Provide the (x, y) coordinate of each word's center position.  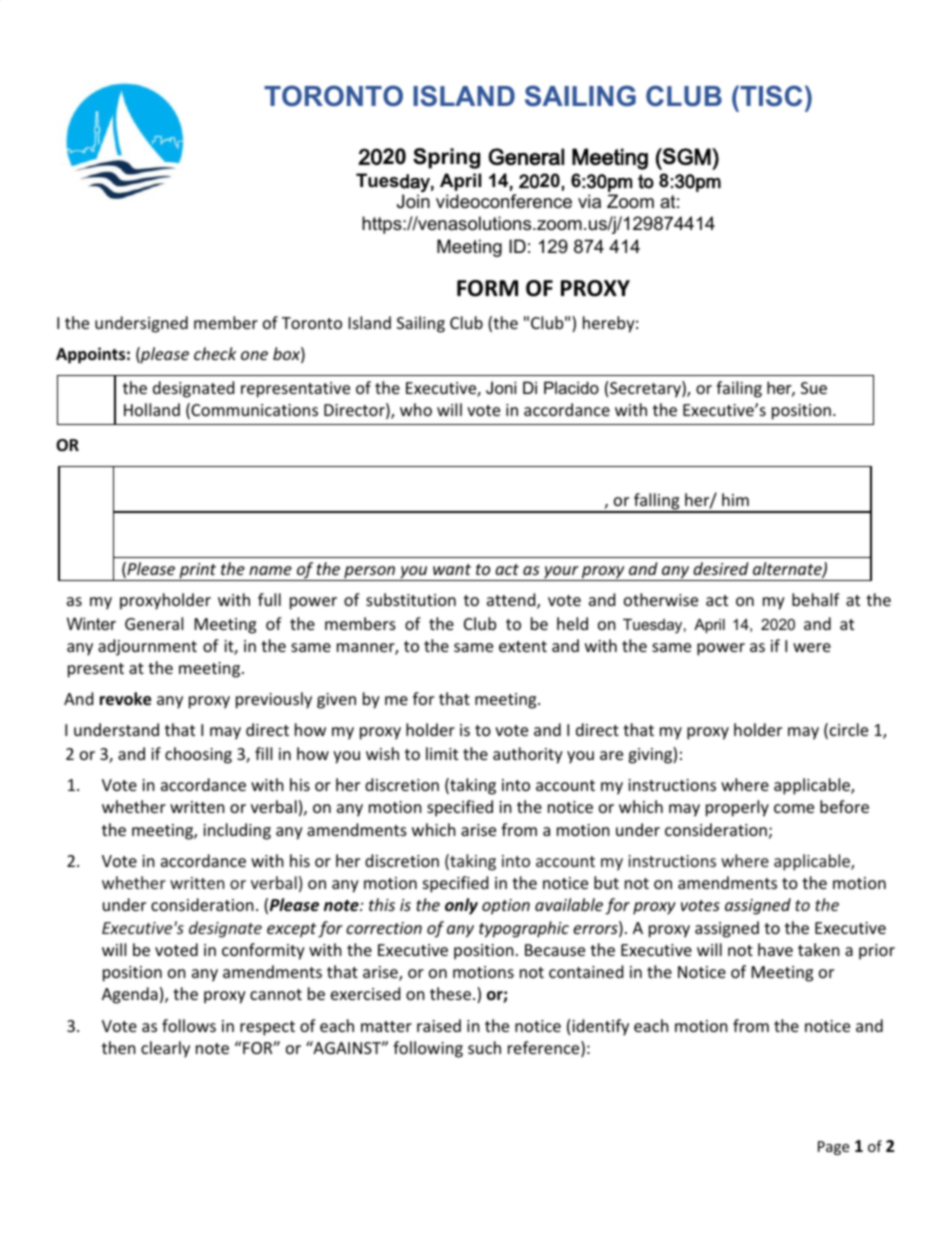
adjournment (147, 647)
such (484, 1047)
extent (523, 646)
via (589, 201)
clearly (165, 1049)
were (812, 647)
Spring (446, 158)
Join (413, 201)
